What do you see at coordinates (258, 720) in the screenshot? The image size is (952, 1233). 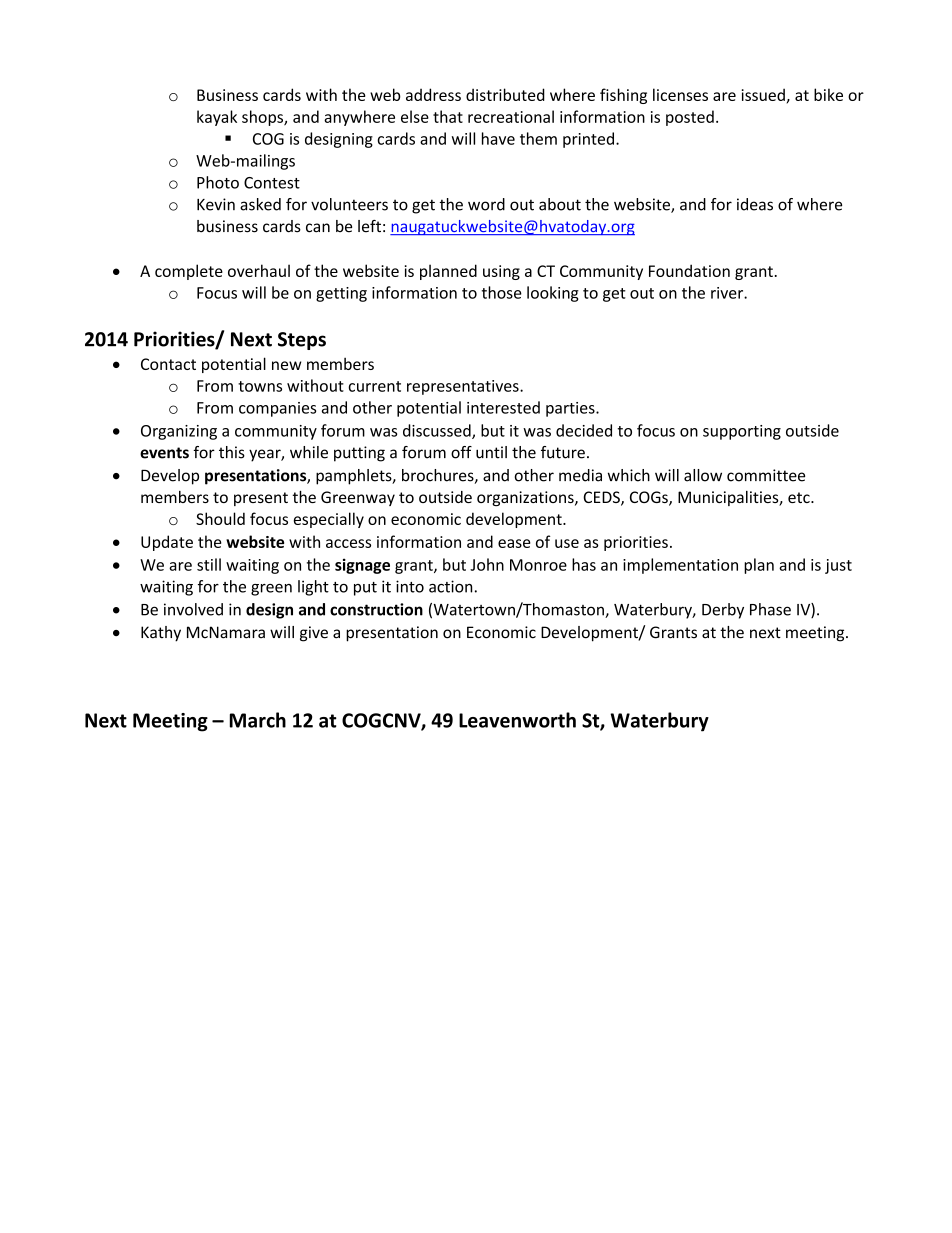 I see `March` at bounding box center [258, 720].
